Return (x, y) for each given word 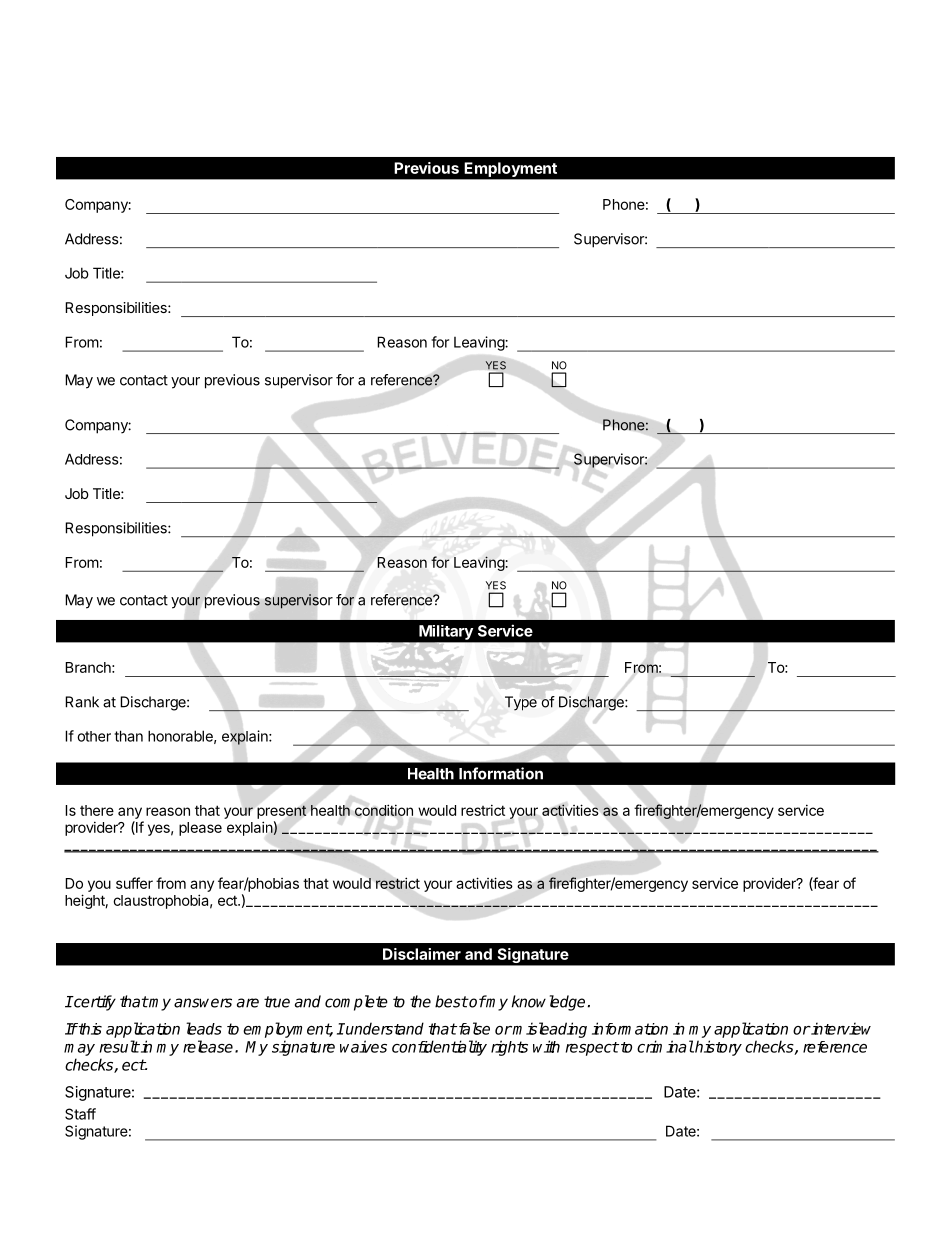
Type (521, 703)
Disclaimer (422, 954)
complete (356, 1003)
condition (384, 810)
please (200, 829)
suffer (134, 883)
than (128, 736)
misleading (549, 1030)
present (282, 812)
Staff (80, 1114)
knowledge (548, 1003)
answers (203, 1003)
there (97, 810)
